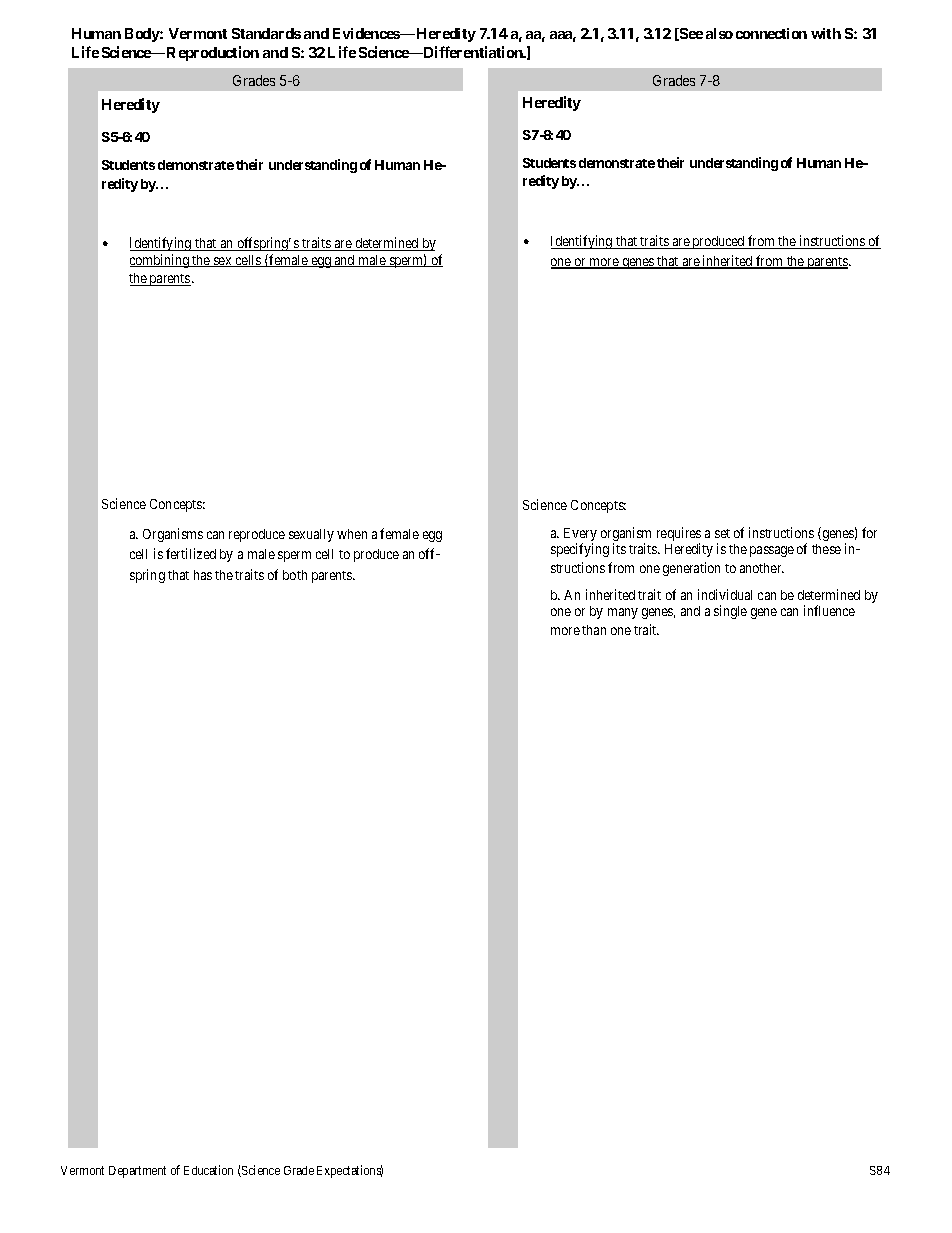 This screenshot has height=1233, width=952. I want to click on connection, so click(771, 33).
